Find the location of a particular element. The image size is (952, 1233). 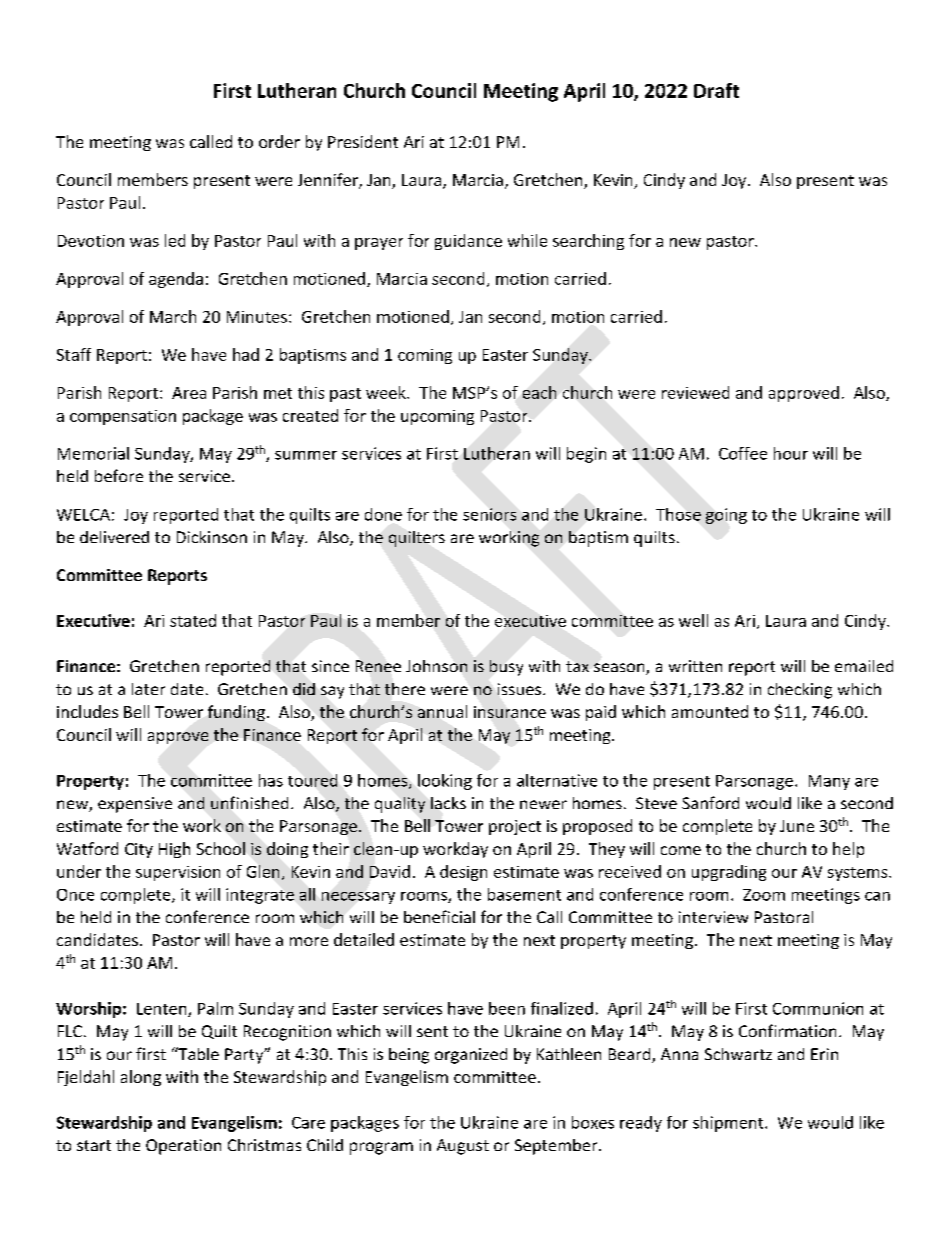

Draft is located at coordinates (716, 90).
